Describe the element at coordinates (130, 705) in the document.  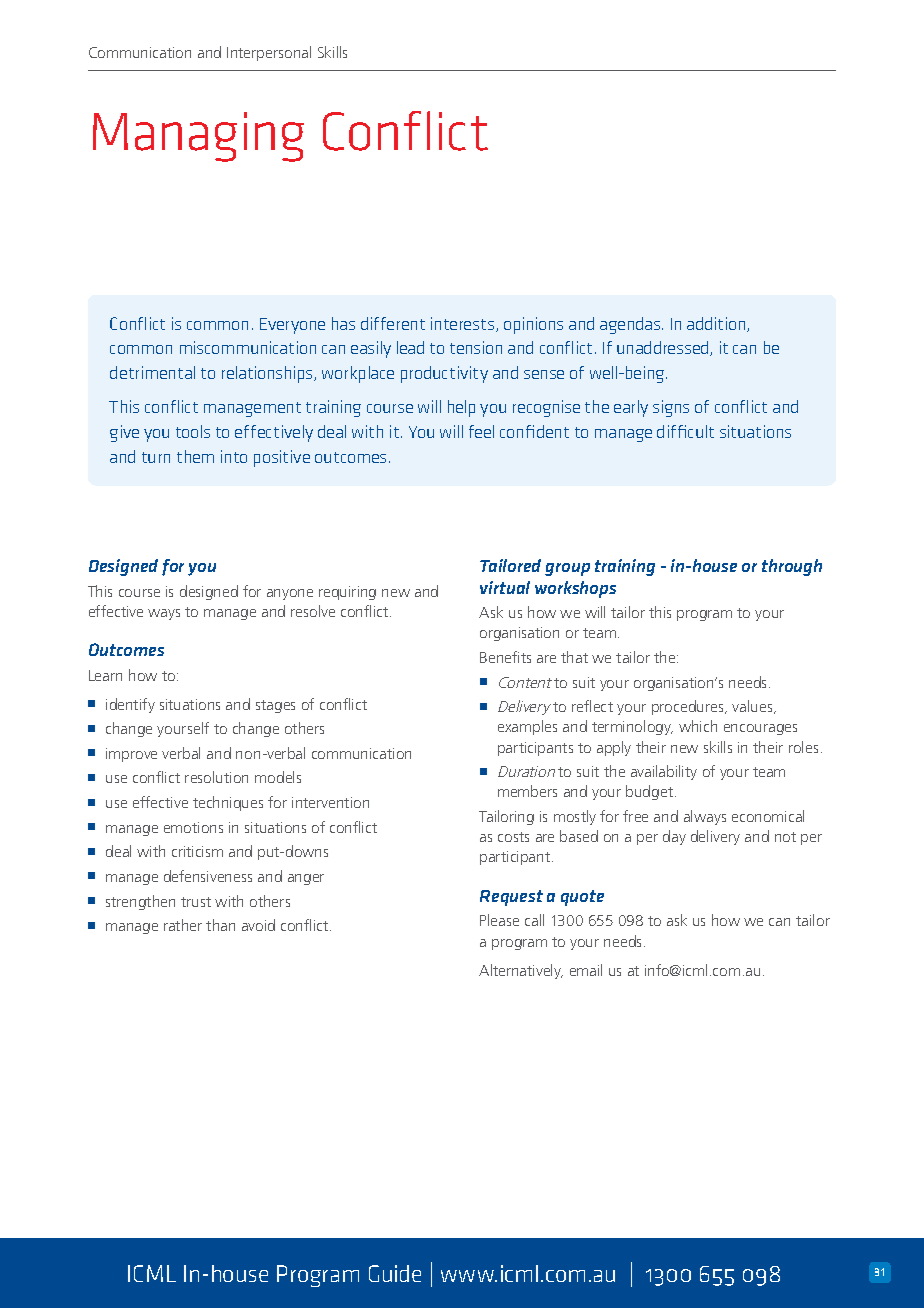
I see `identify` at that location.
